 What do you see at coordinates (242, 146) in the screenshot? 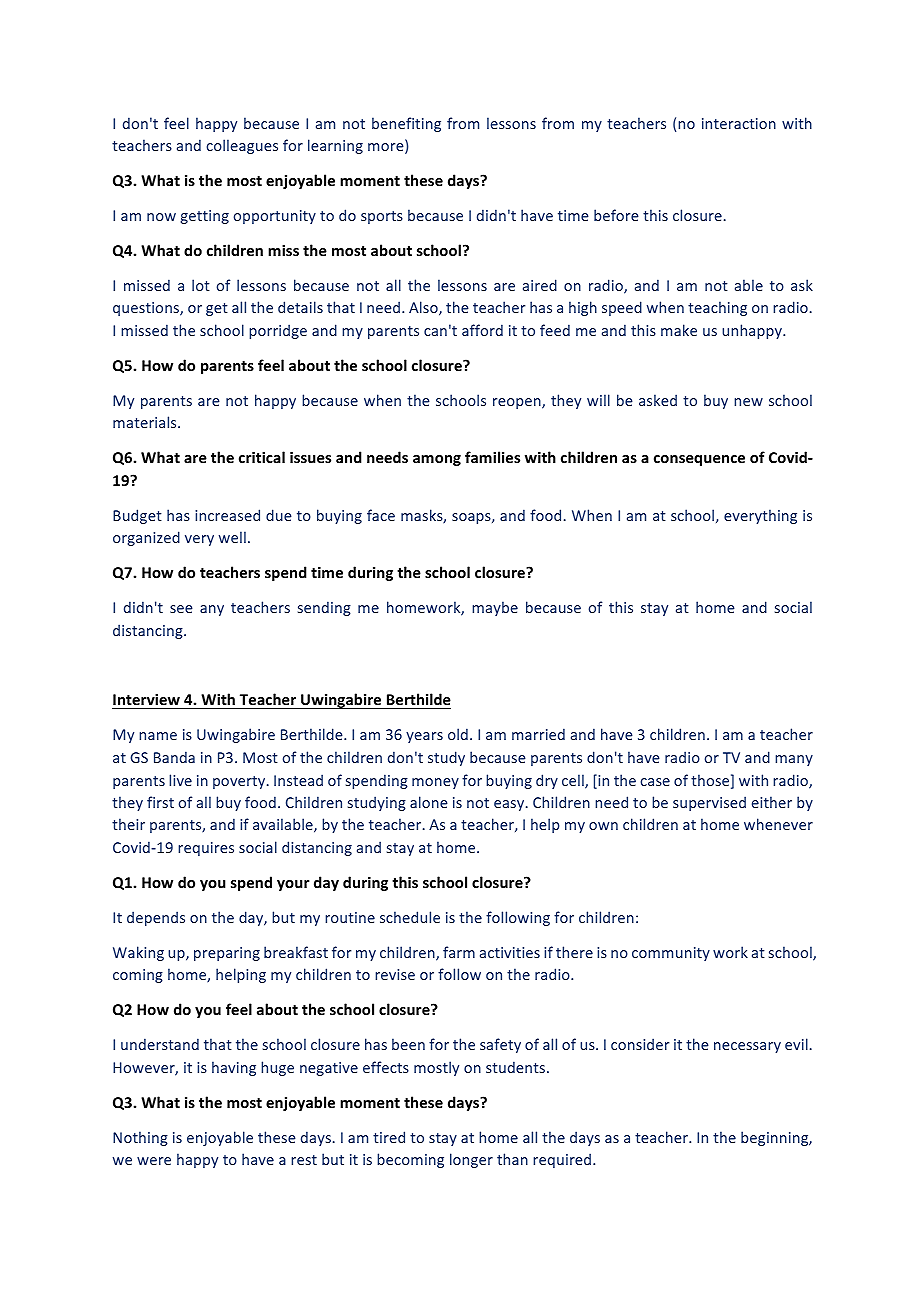
I see `colleagues` at bounding box center [242, 146].
